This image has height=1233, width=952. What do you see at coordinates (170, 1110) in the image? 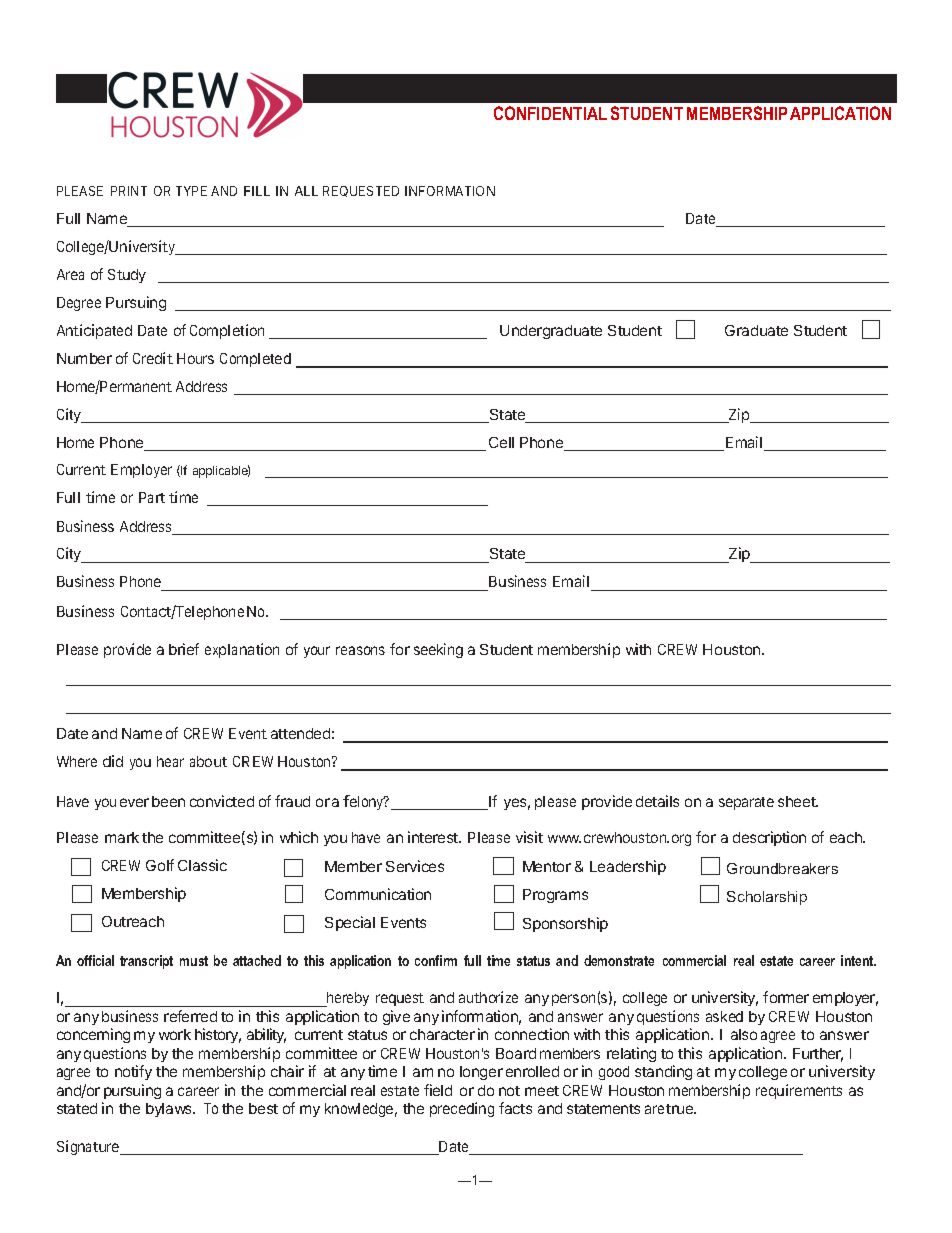
I see `bylaws` at bounding box center [170, 1110].
